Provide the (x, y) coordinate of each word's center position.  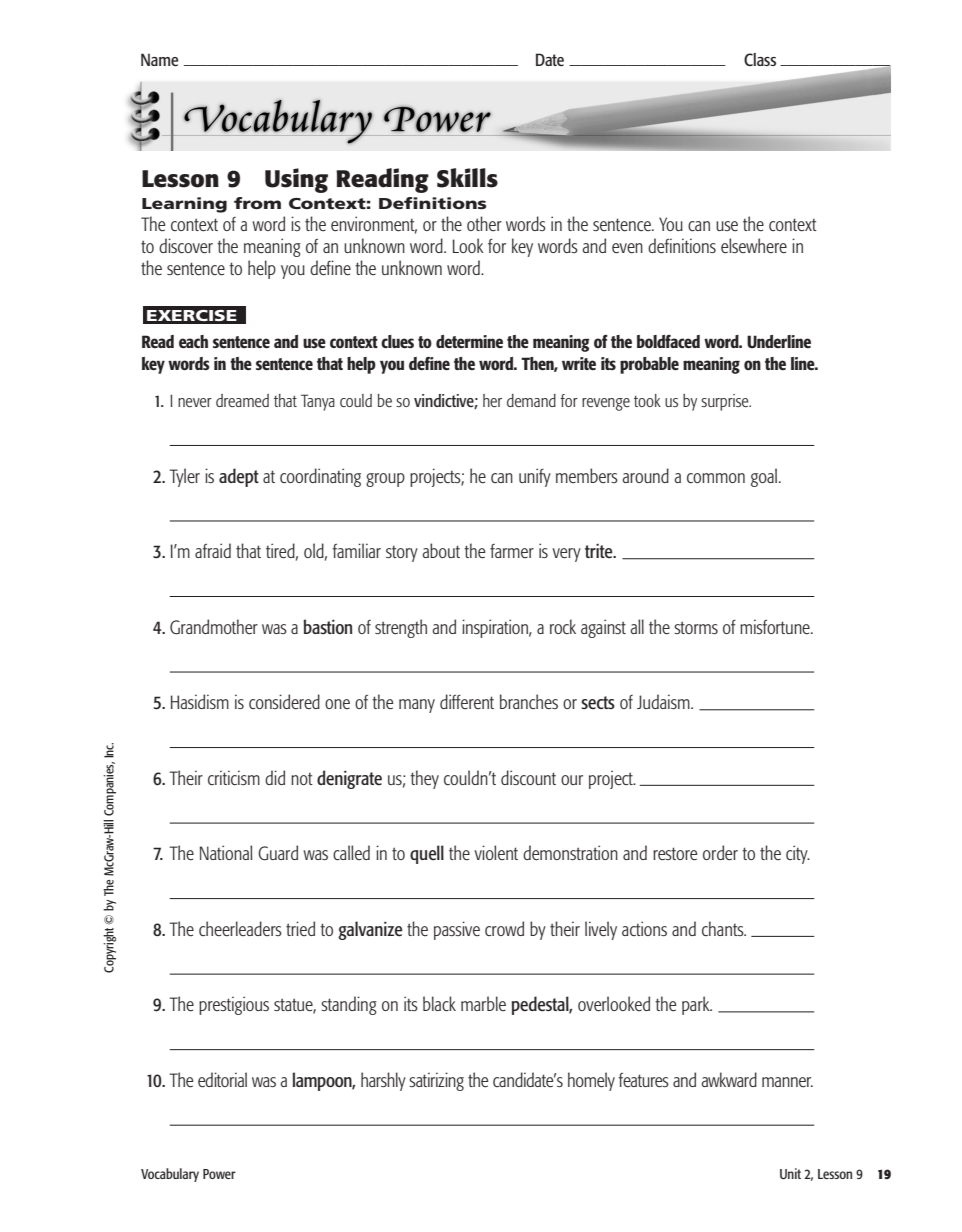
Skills (467, 178)
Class (760, 59)
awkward (729, 1079)
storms (696, 627)
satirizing (436, 1081)
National (226, 852)
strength (401, 628)
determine (469, 341)
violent (496, 852)
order (720, 852)
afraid (213, 550)
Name (159, 59)
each (193, 341)
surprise (726, 402)
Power (219, 1174)
